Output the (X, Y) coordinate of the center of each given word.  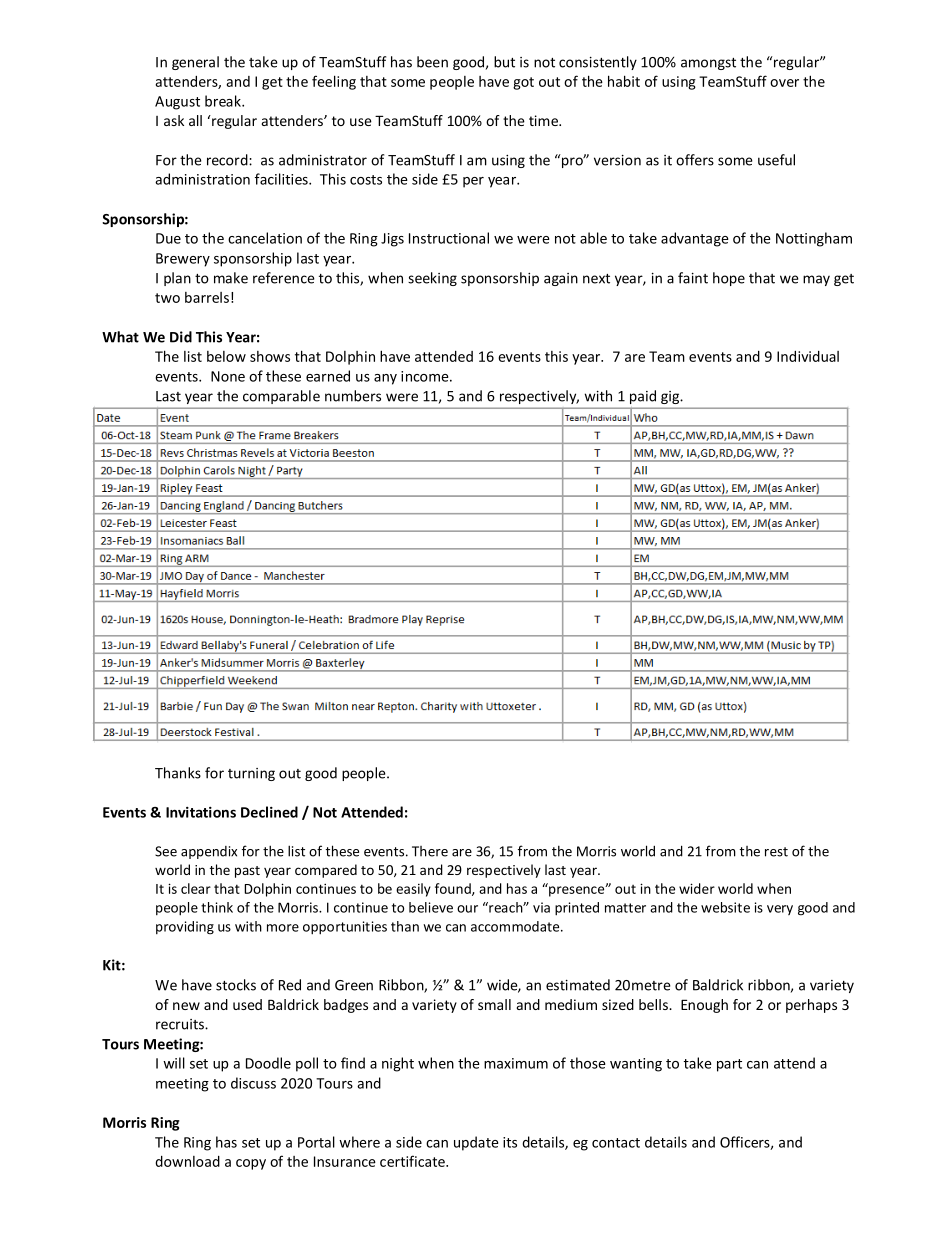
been (432, 62)
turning (251, 774)
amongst (708, 64)
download (187, 1161)
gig (671, 397)
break (224, 101)
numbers (353, 396)
